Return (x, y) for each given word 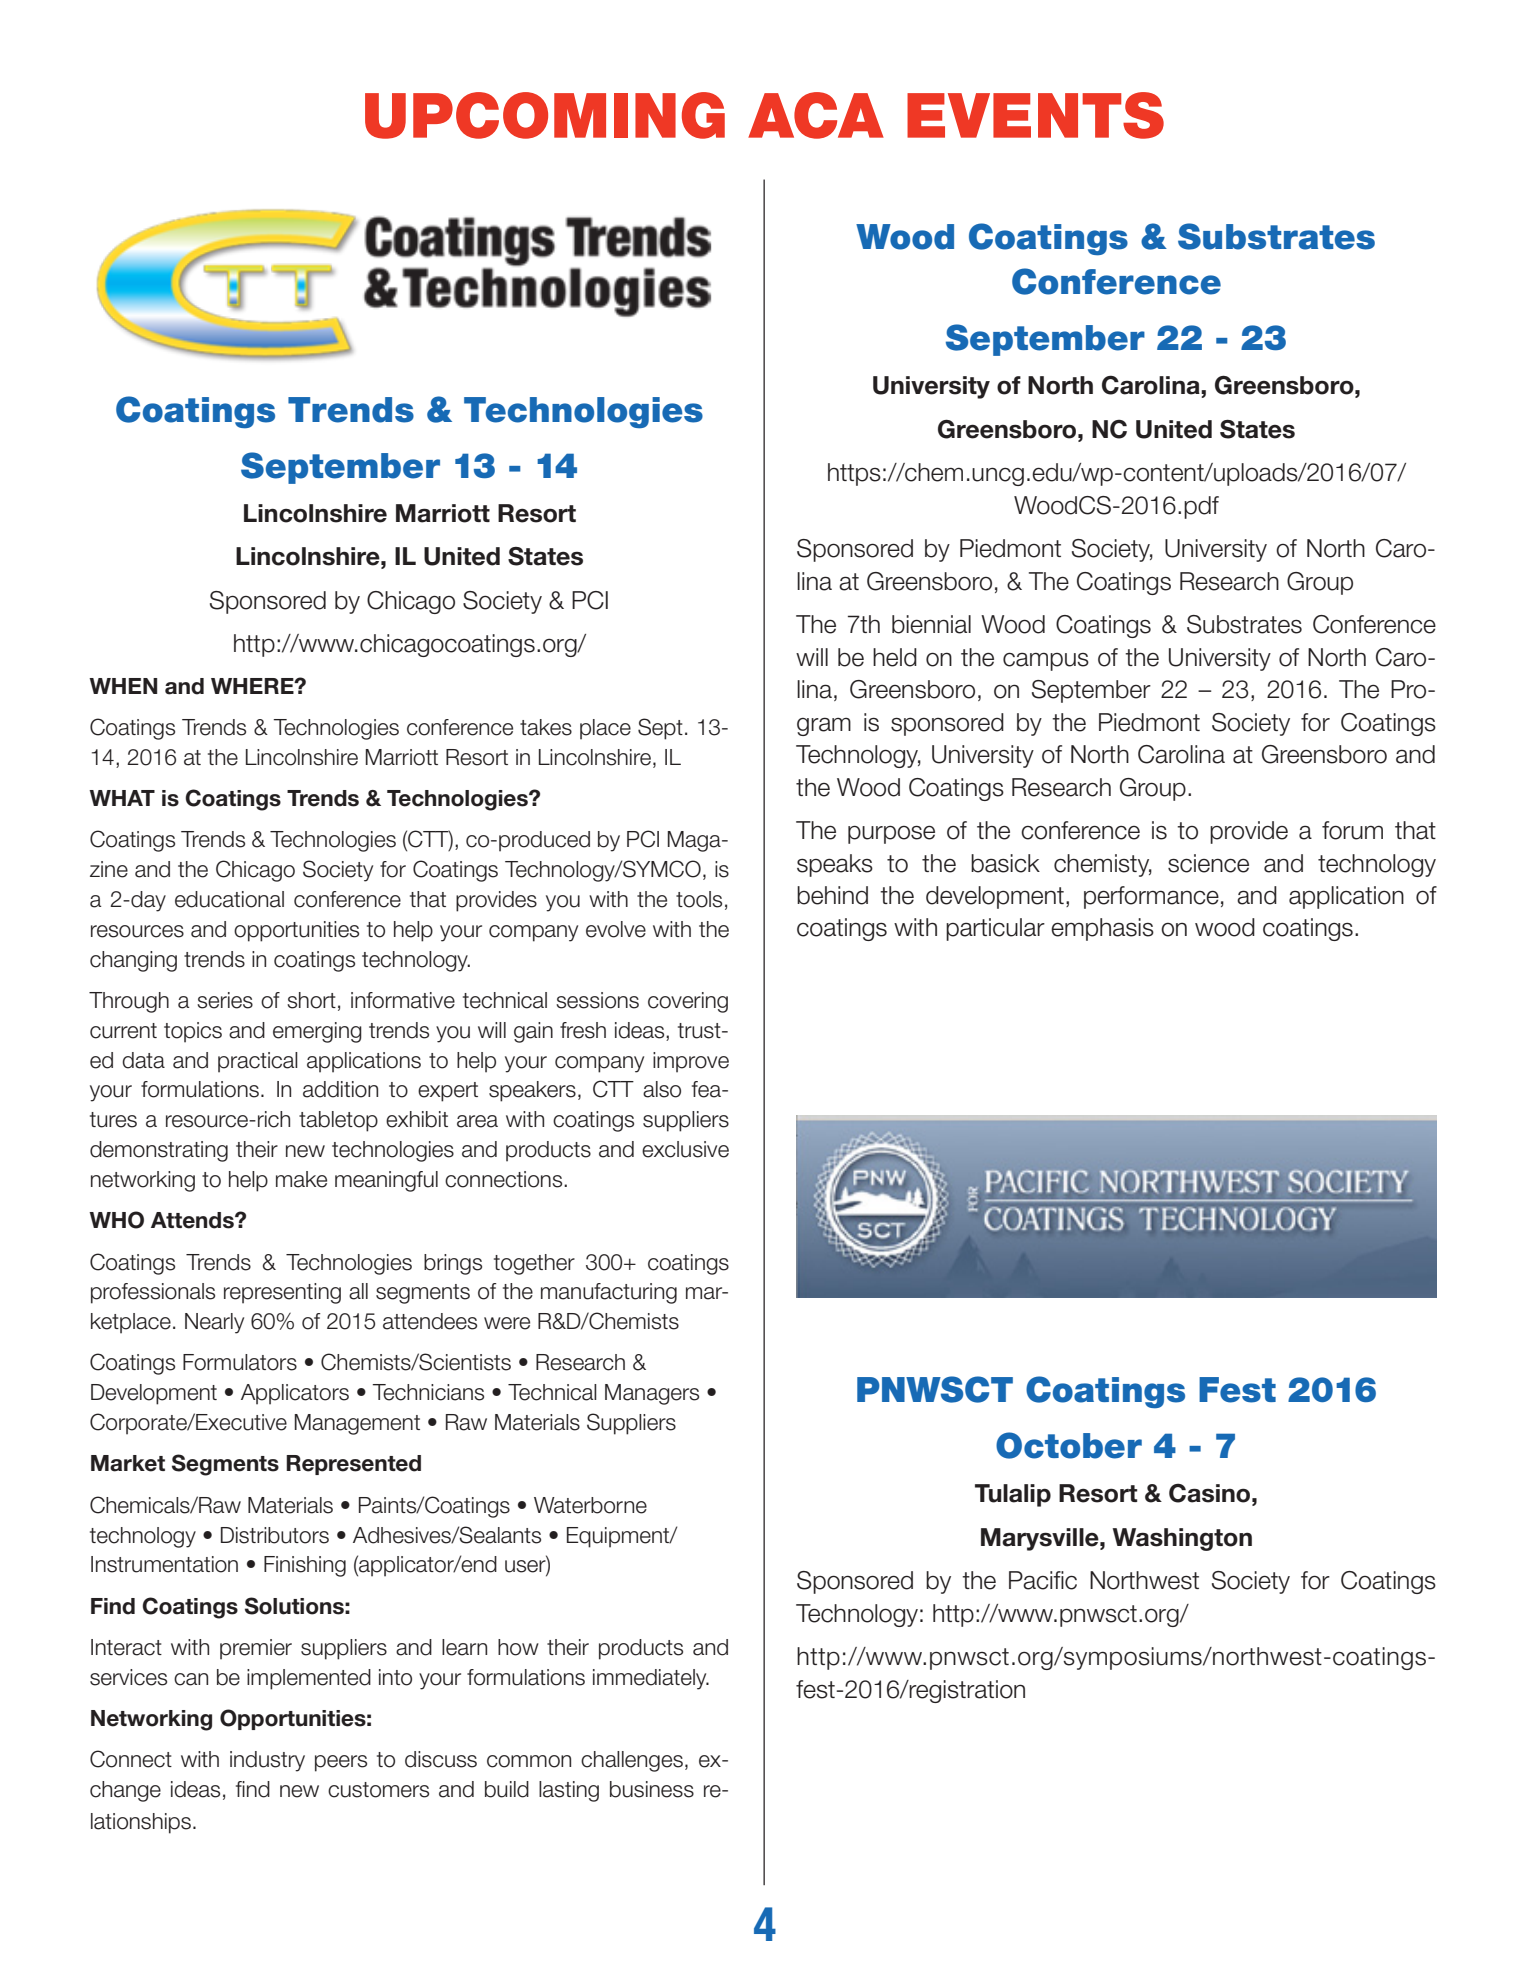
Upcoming (545, 115)
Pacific (1043, 1580)
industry (267, 1761)
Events (1035, 115)
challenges (632, 1761)
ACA (816, 115)
